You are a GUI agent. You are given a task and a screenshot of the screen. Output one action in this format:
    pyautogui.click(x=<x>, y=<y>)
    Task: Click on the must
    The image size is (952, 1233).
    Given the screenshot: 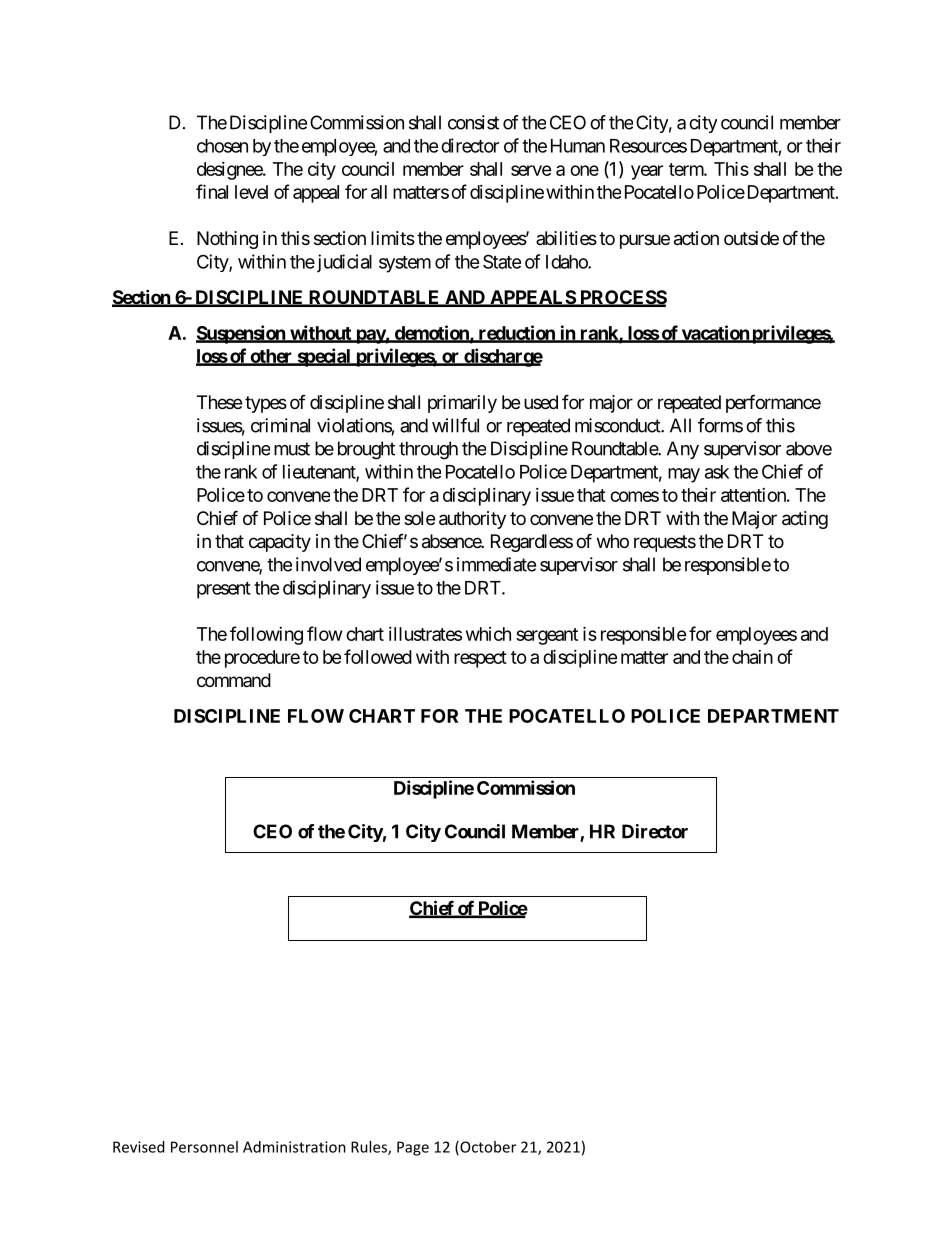 What is the action you would take?
    pyautogui.click(x=292, y=449)
